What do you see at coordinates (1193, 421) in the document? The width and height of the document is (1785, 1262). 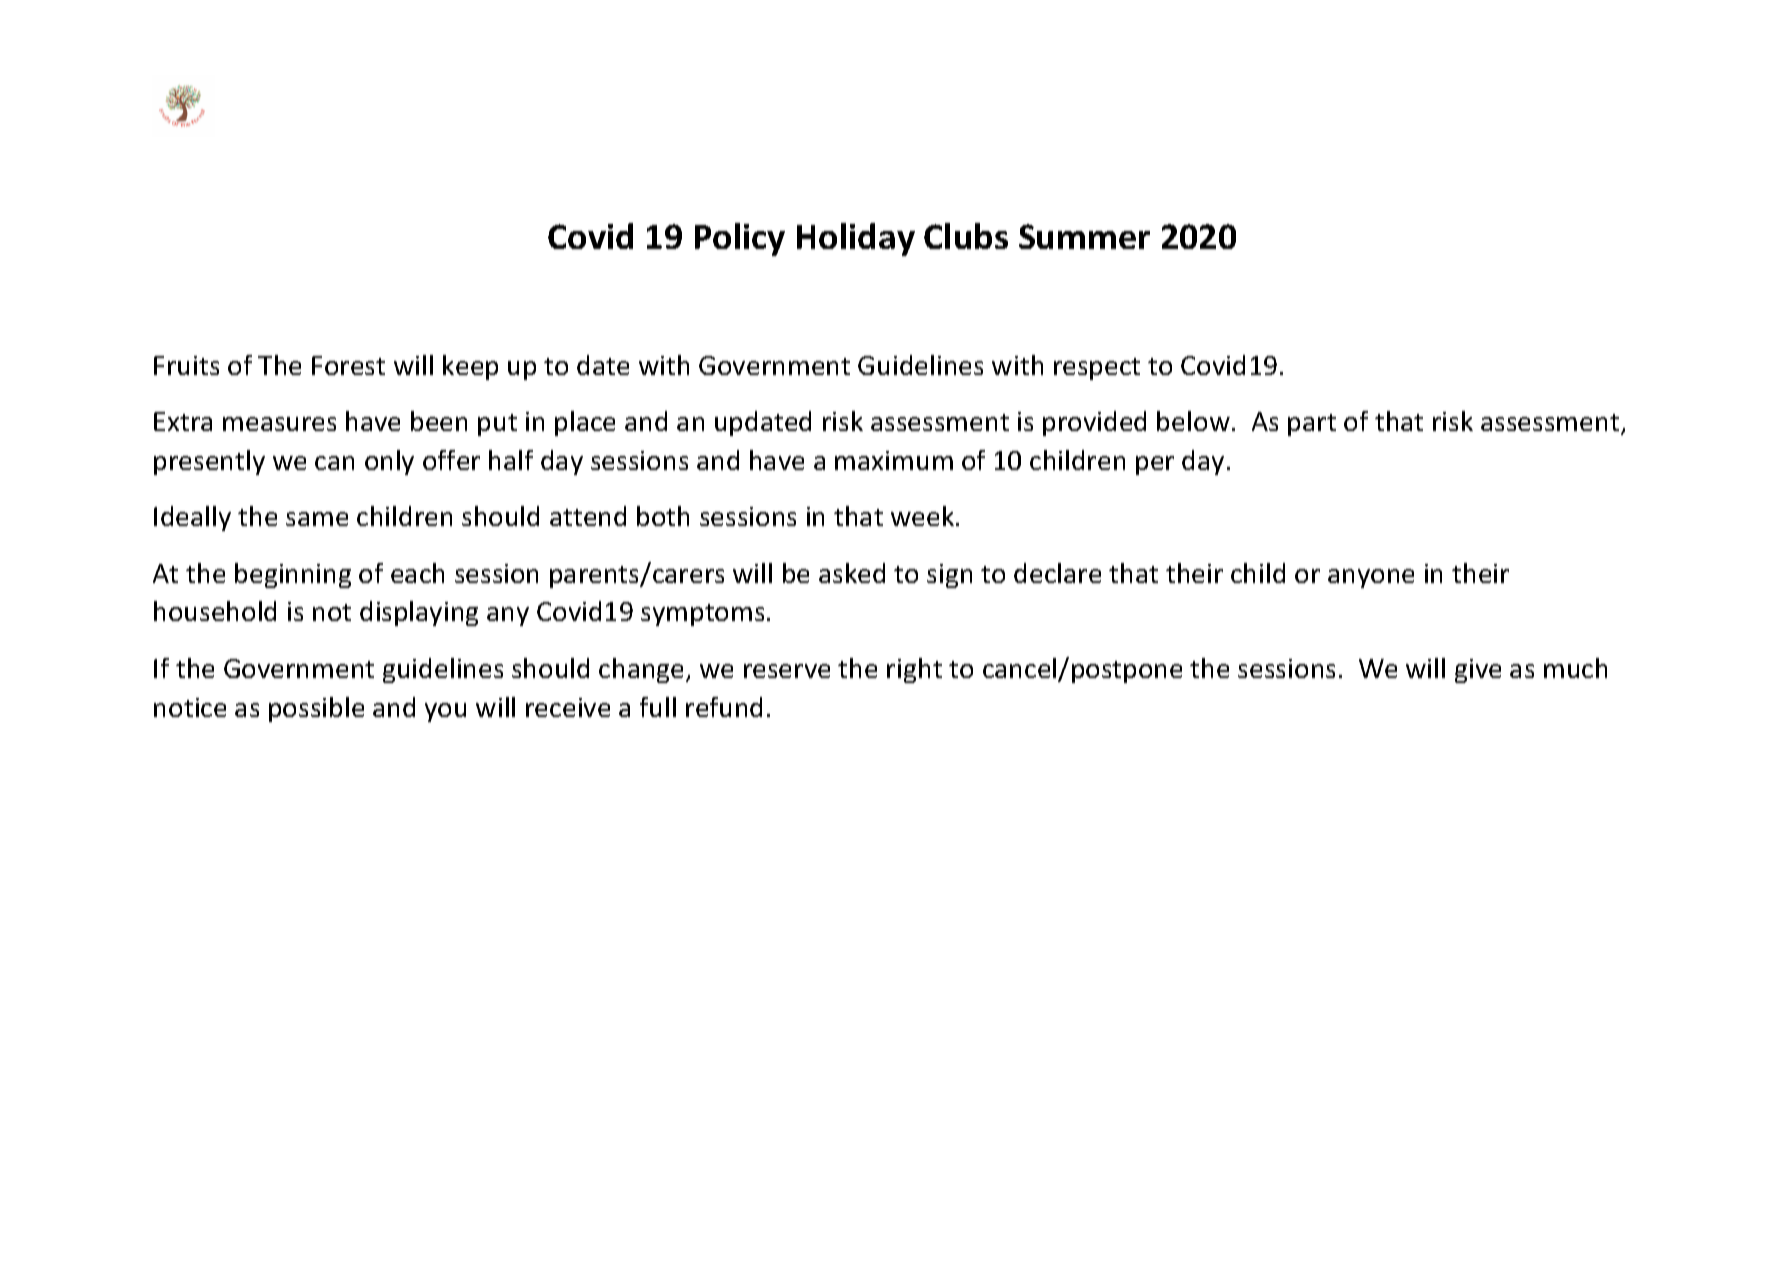 I see `below` at bounding box center [1193, 421].
